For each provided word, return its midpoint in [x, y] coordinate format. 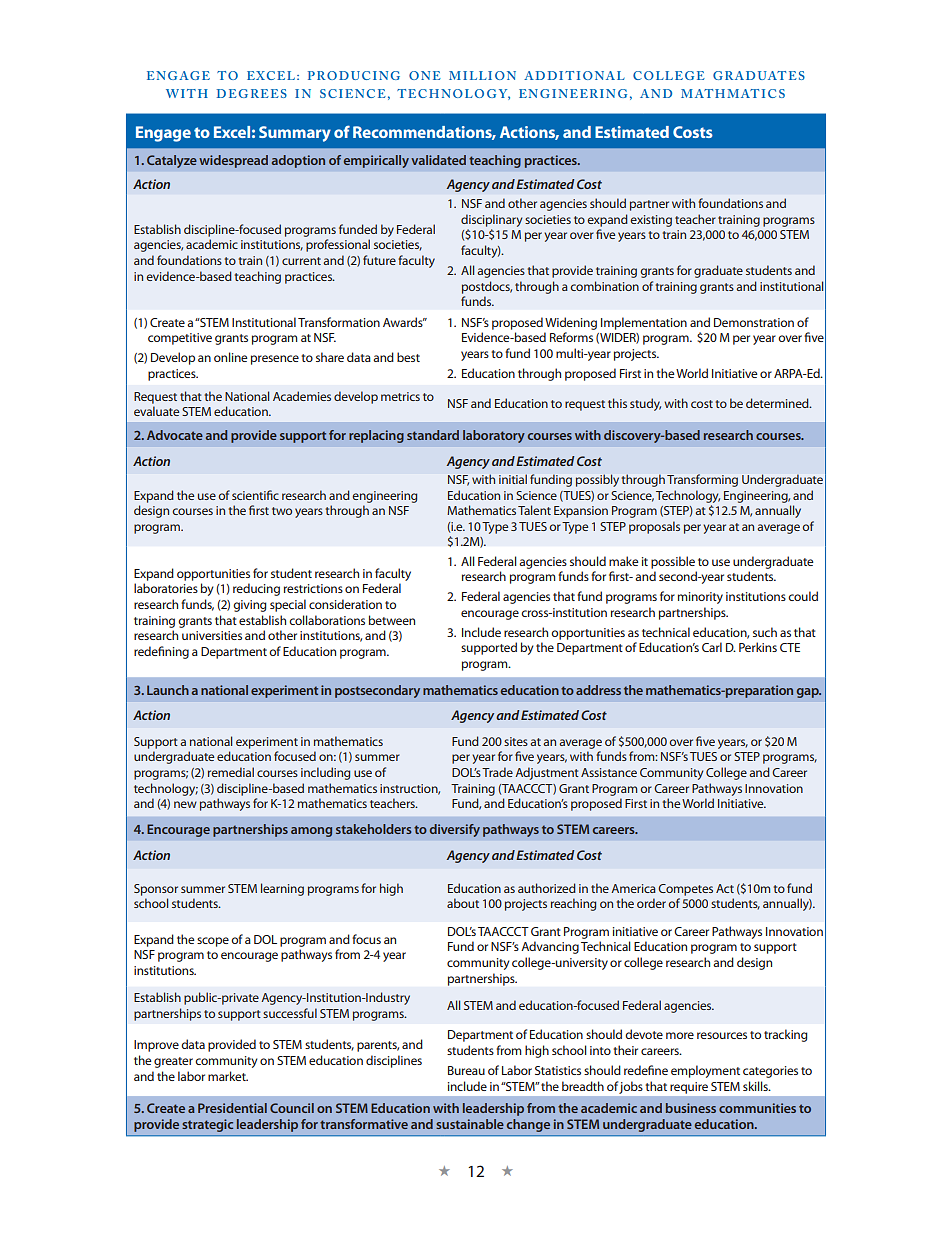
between [392, 620]
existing [651, 221]
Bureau [466, 1070]
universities [212, 635]
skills [756, 1086]
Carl [712, 647]
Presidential [232, 1108]
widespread [233, 161]
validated [438, 160]
